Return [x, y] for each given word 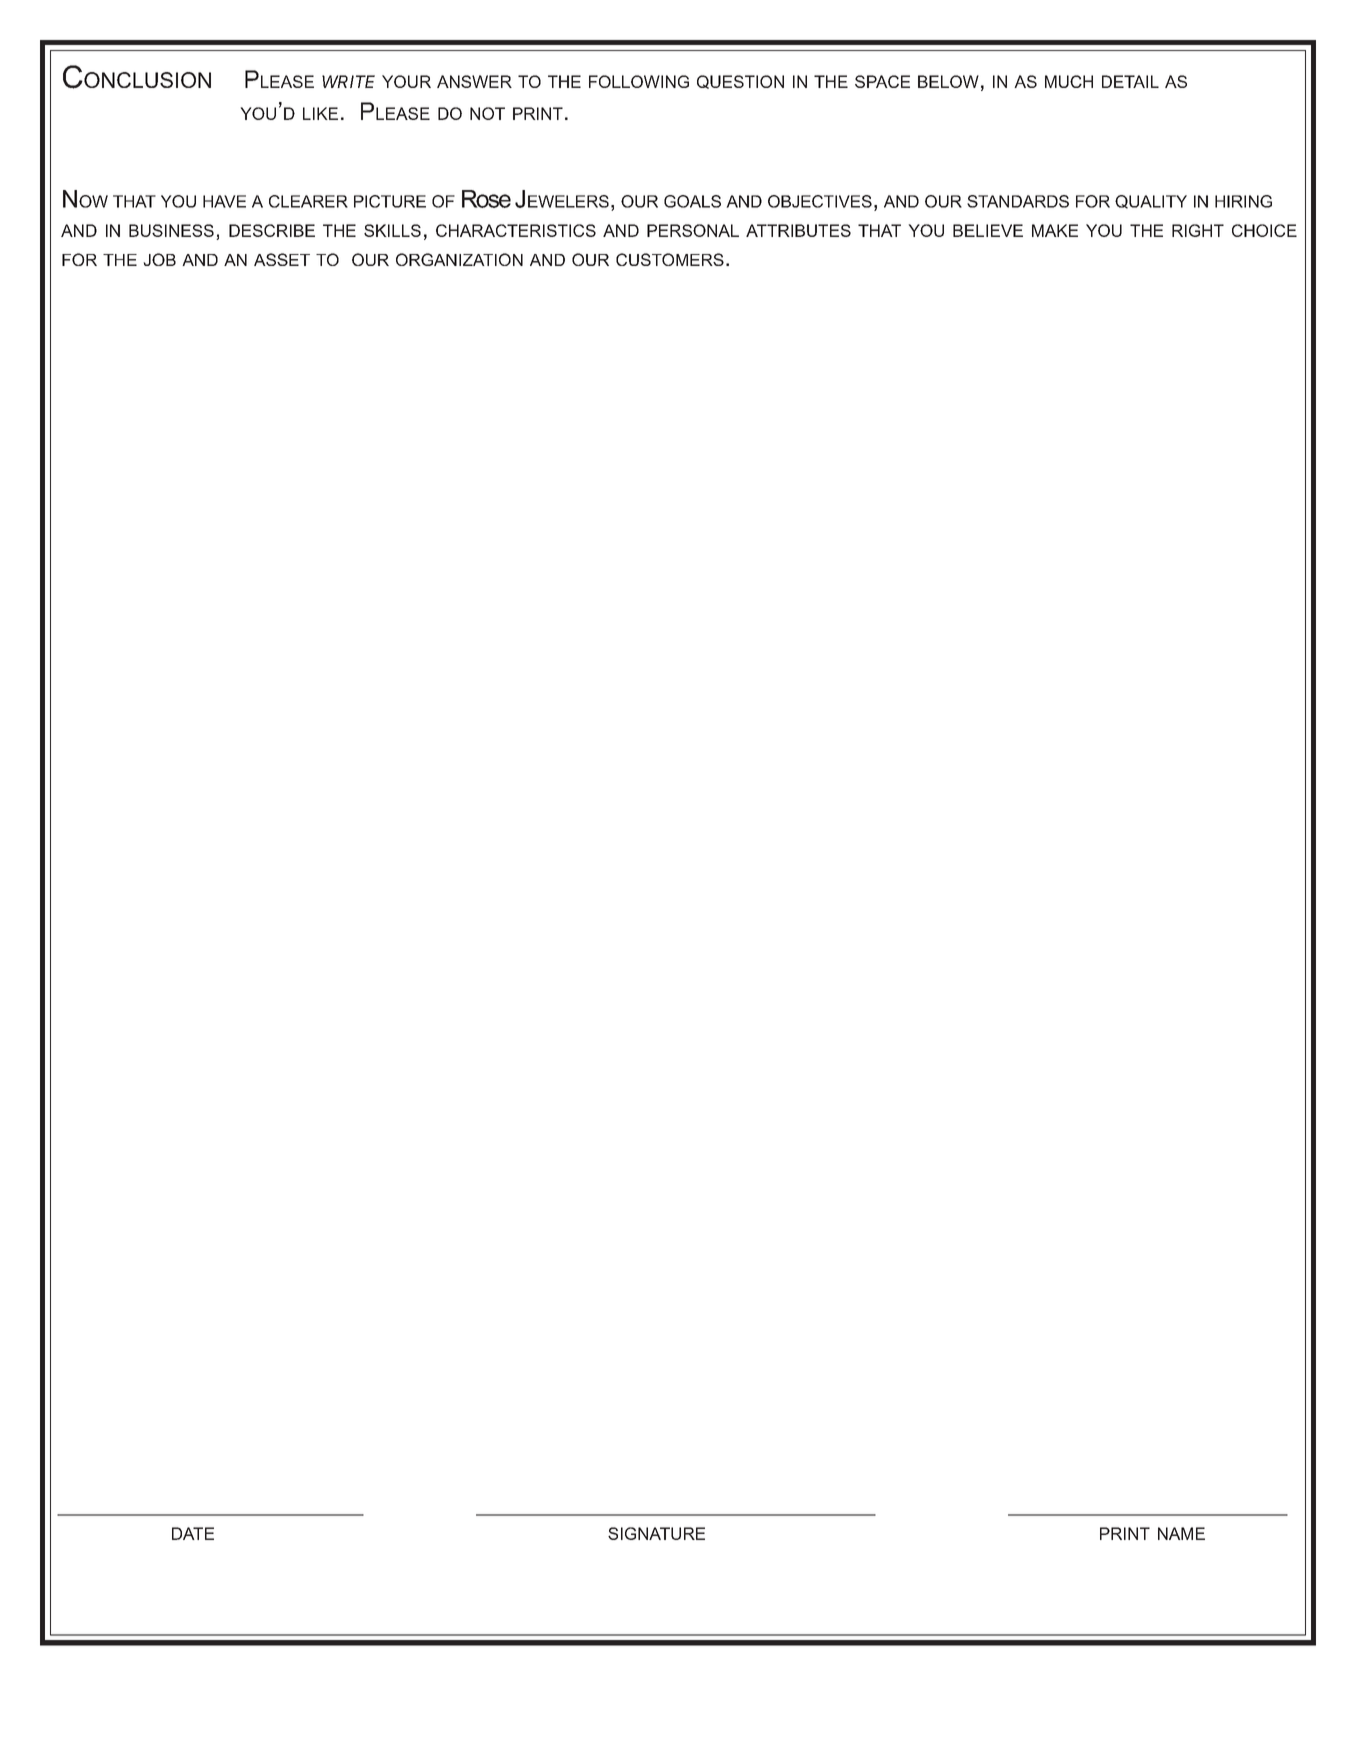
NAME [1181, 1533]
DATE [193, 1533]
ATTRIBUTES [798, 230]
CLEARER [308, 201]
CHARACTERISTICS [516, 230]
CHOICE [1264, 230]
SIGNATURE [656, 1533]
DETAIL [1130, 81]
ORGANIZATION [459, 259]
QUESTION [740, 82]
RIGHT [1198, 230]
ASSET [282, 259]
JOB [159, 259]
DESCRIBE [272, 230]
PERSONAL [693, 230]
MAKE [1055, 230]
